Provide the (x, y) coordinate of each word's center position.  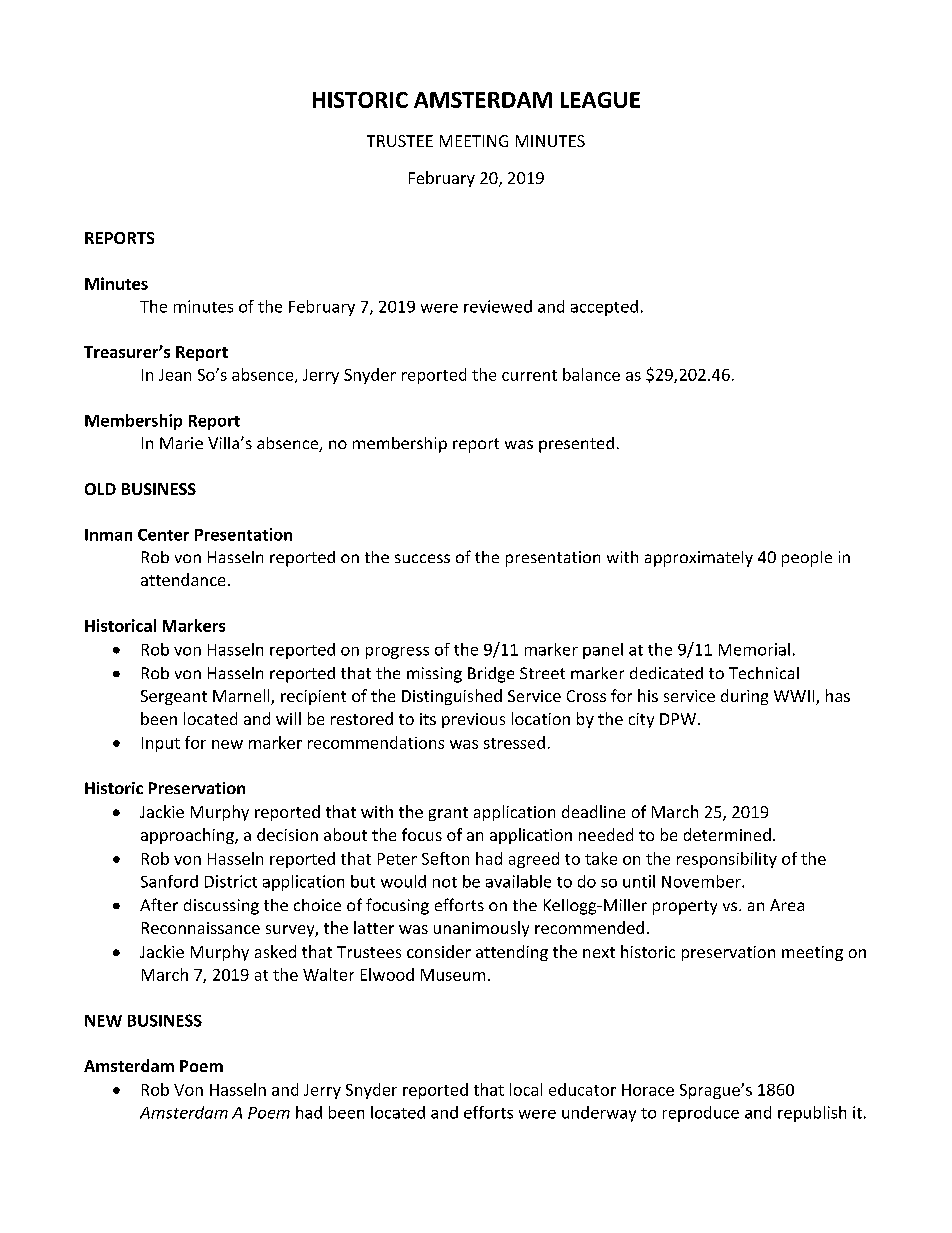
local (526, 1089)
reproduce (701, 1114)
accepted (604, 308)
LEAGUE (600, 100)
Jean (175, 375)
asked (275, 951)
